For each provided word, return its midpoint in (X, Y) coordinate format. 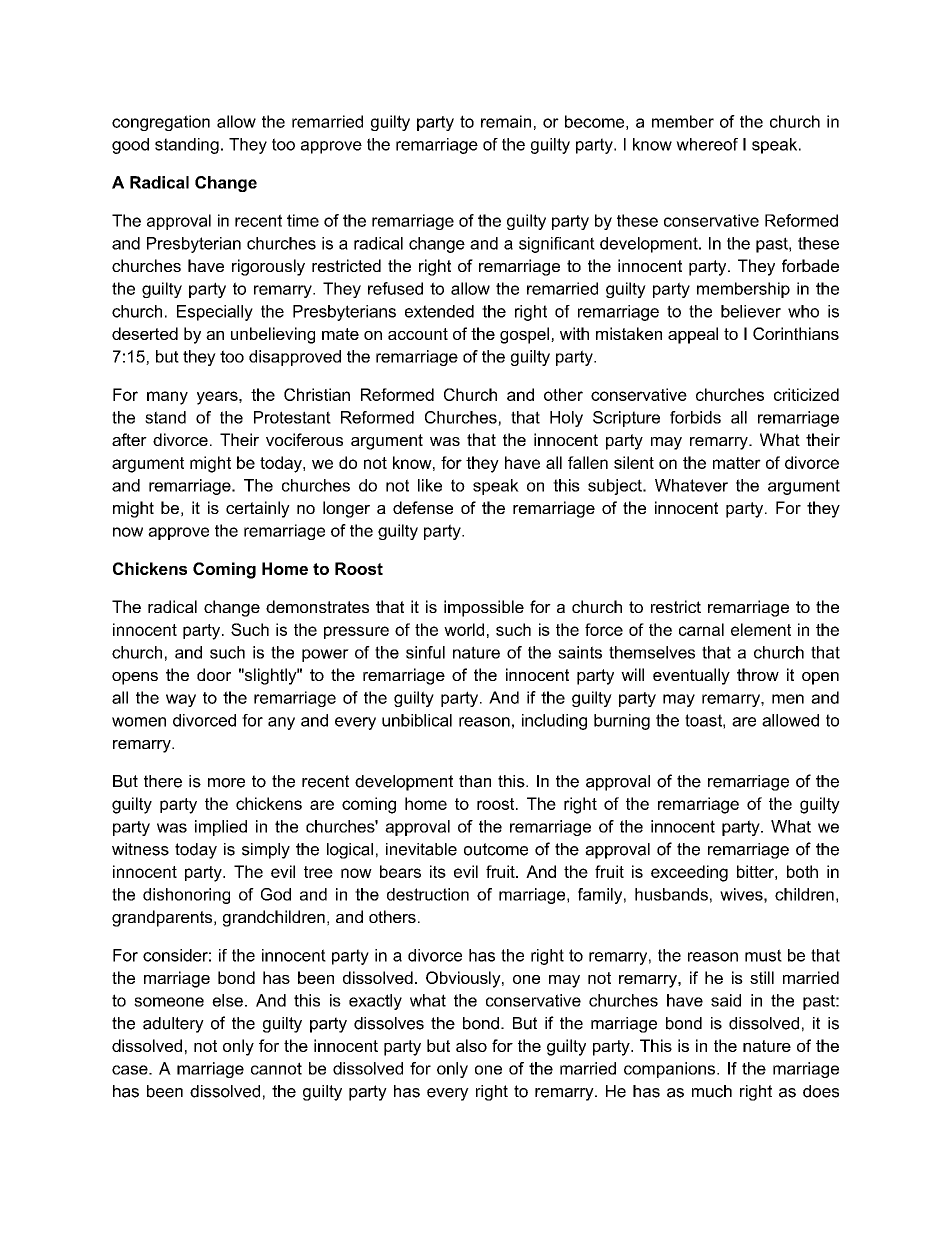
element (761, 629)
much (712, 1091)
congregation (161, 123)
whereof (707, 144)
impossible (484, 608)
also (471, 1045)
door (214, 674)
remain (506, 121)
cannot (276, 1068)
